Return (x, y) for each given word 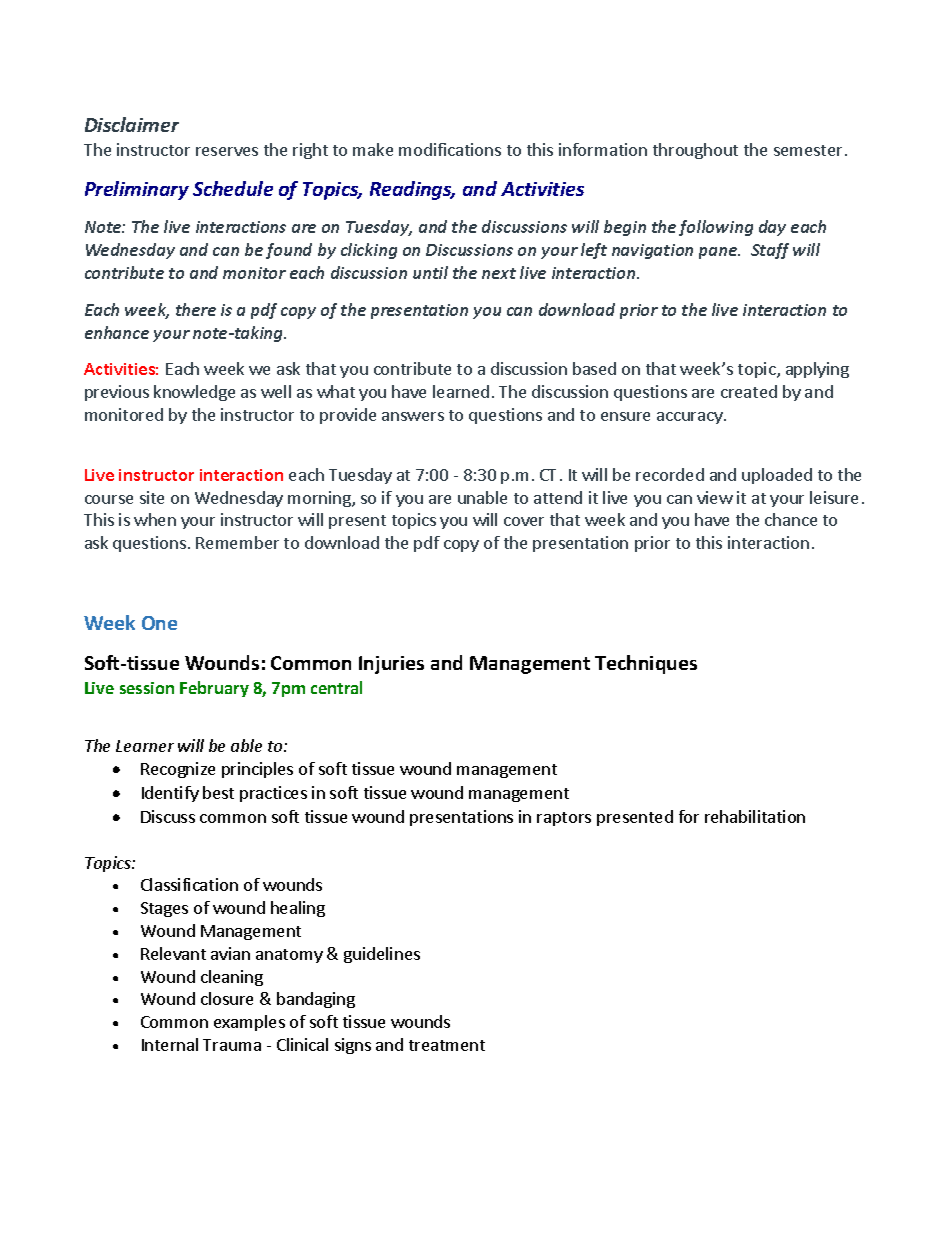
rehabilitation (755, 816)
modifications (450, 149)
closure (227, 998)
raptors (564, 819)
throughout (695, 151)
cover (524, 521)
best (218, 792)
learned (461, 391)
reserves (227, 151)
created (749, 391)
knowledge (194, 393)
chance (791, 519)
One (159, 623)
